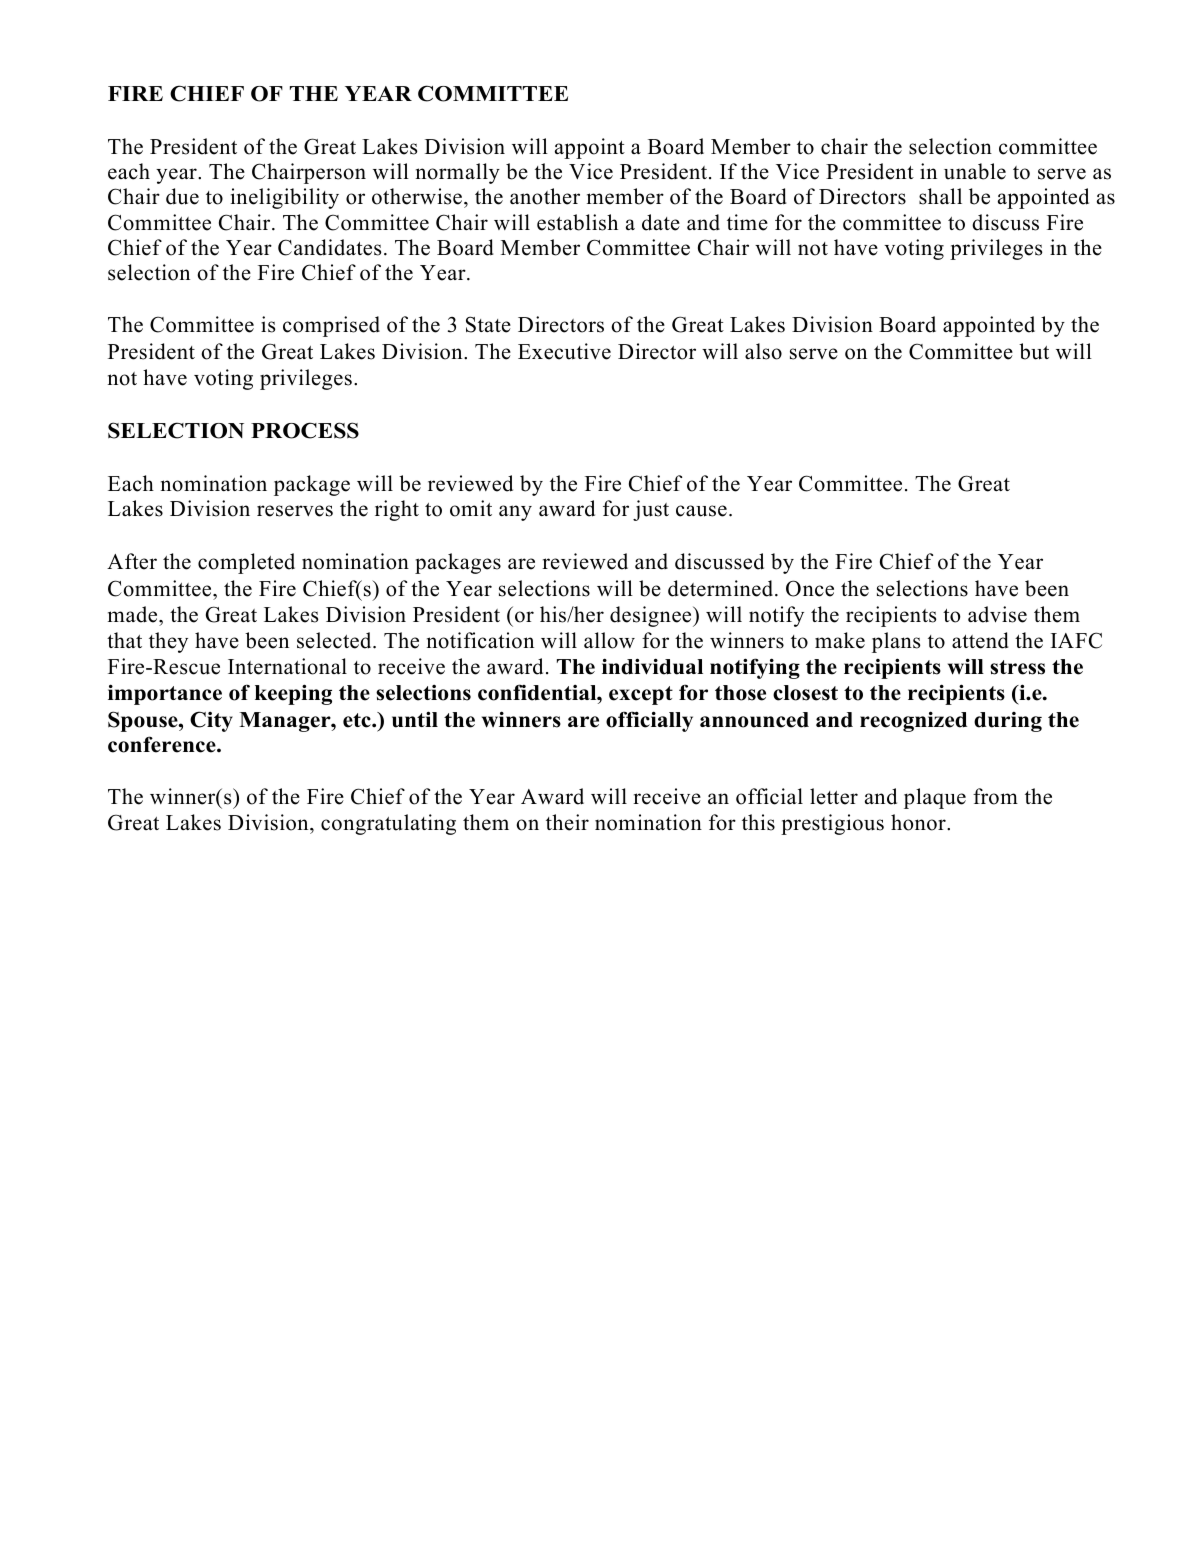  I want to click on congratulating, so click(388, 824).
